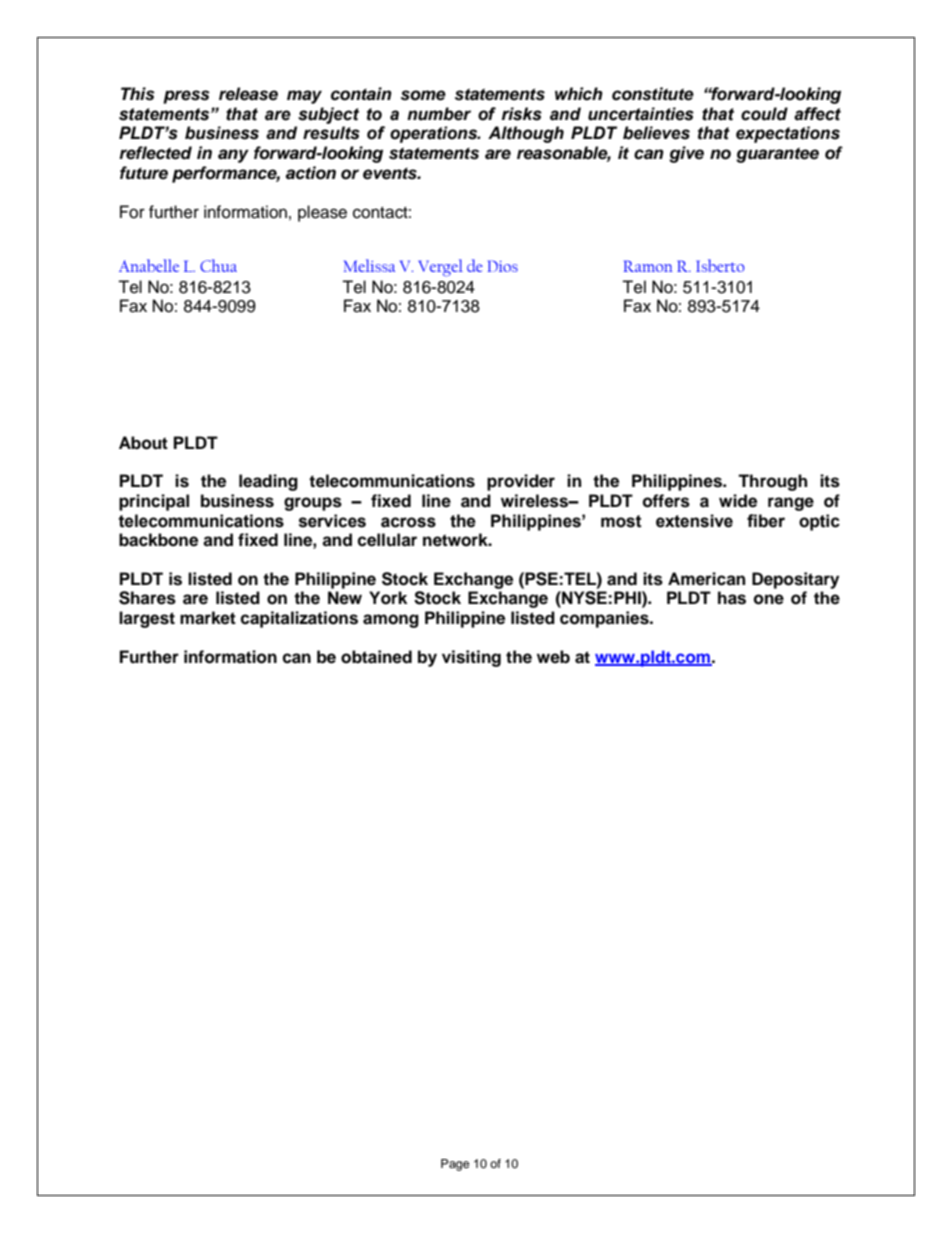 The width and height of the screenshot is (952, 1233). Describe the element at coordinates (772, 482) in the screenshot. I see `Through` at that location.
